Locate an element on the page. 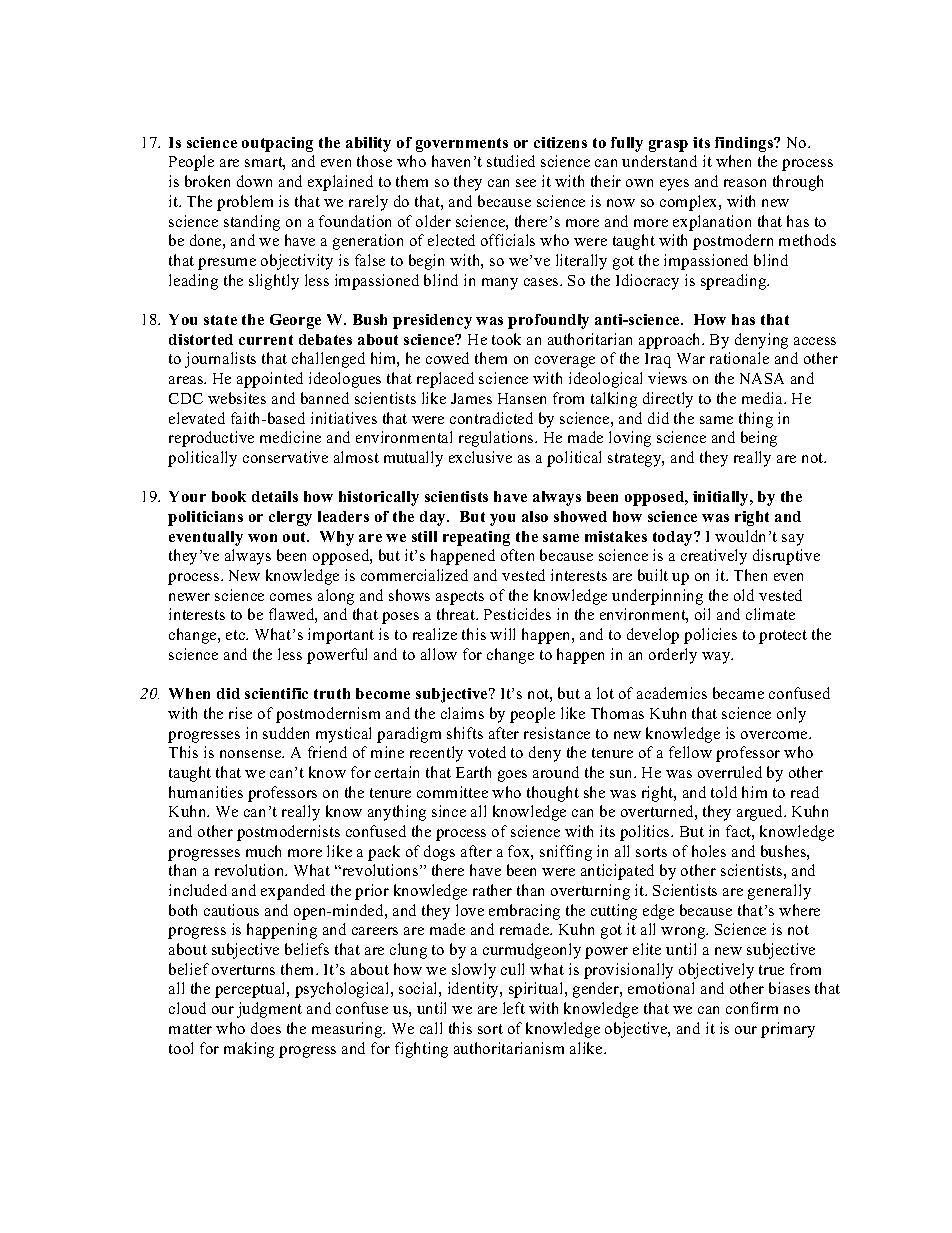 This page has height=1233, width=952. studied is located at coordinates (511, 161).
